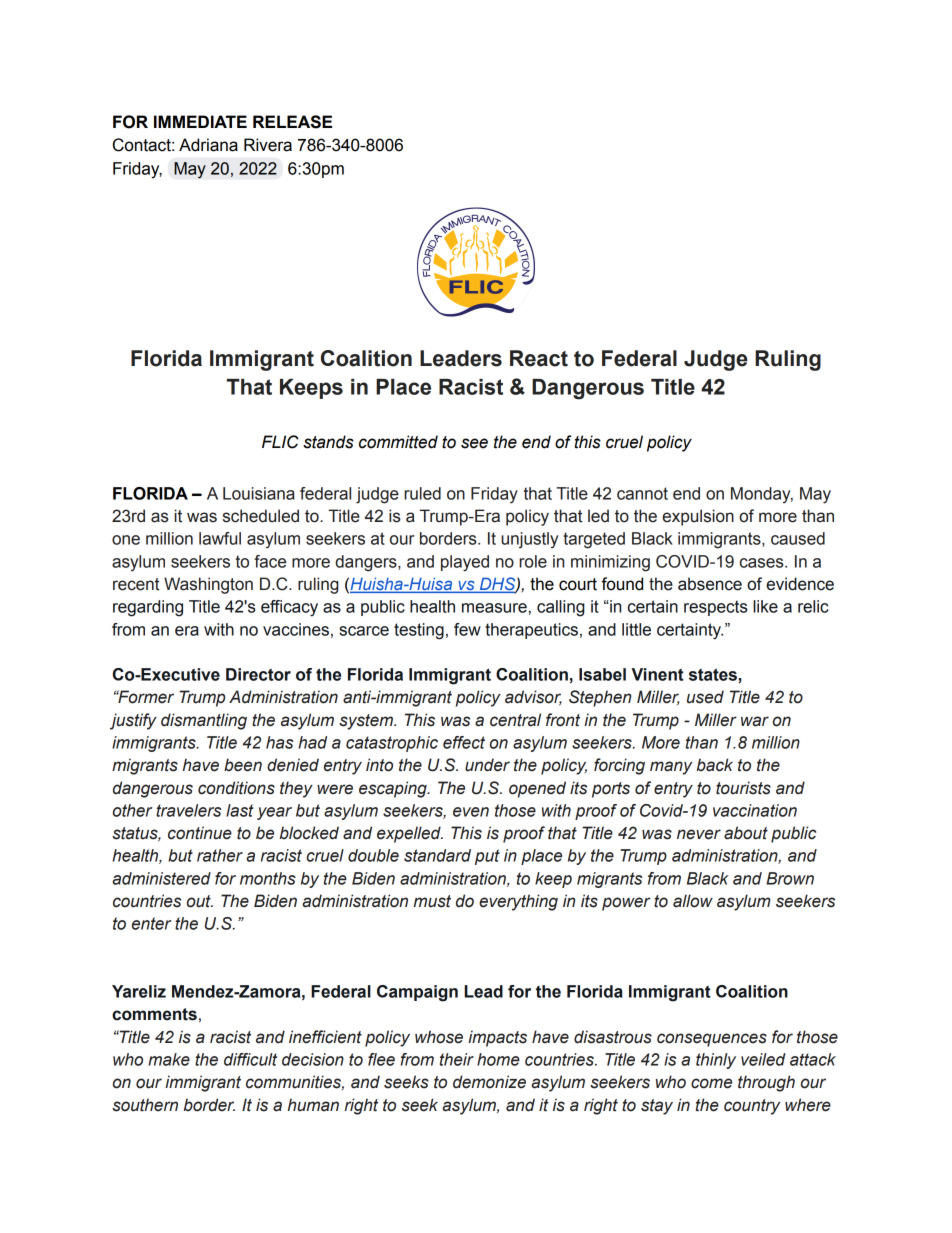 The image size is (952, 1233). Describe the element at coordinates (489, 1082) in the screenshot. I see `demonize` at that location.
